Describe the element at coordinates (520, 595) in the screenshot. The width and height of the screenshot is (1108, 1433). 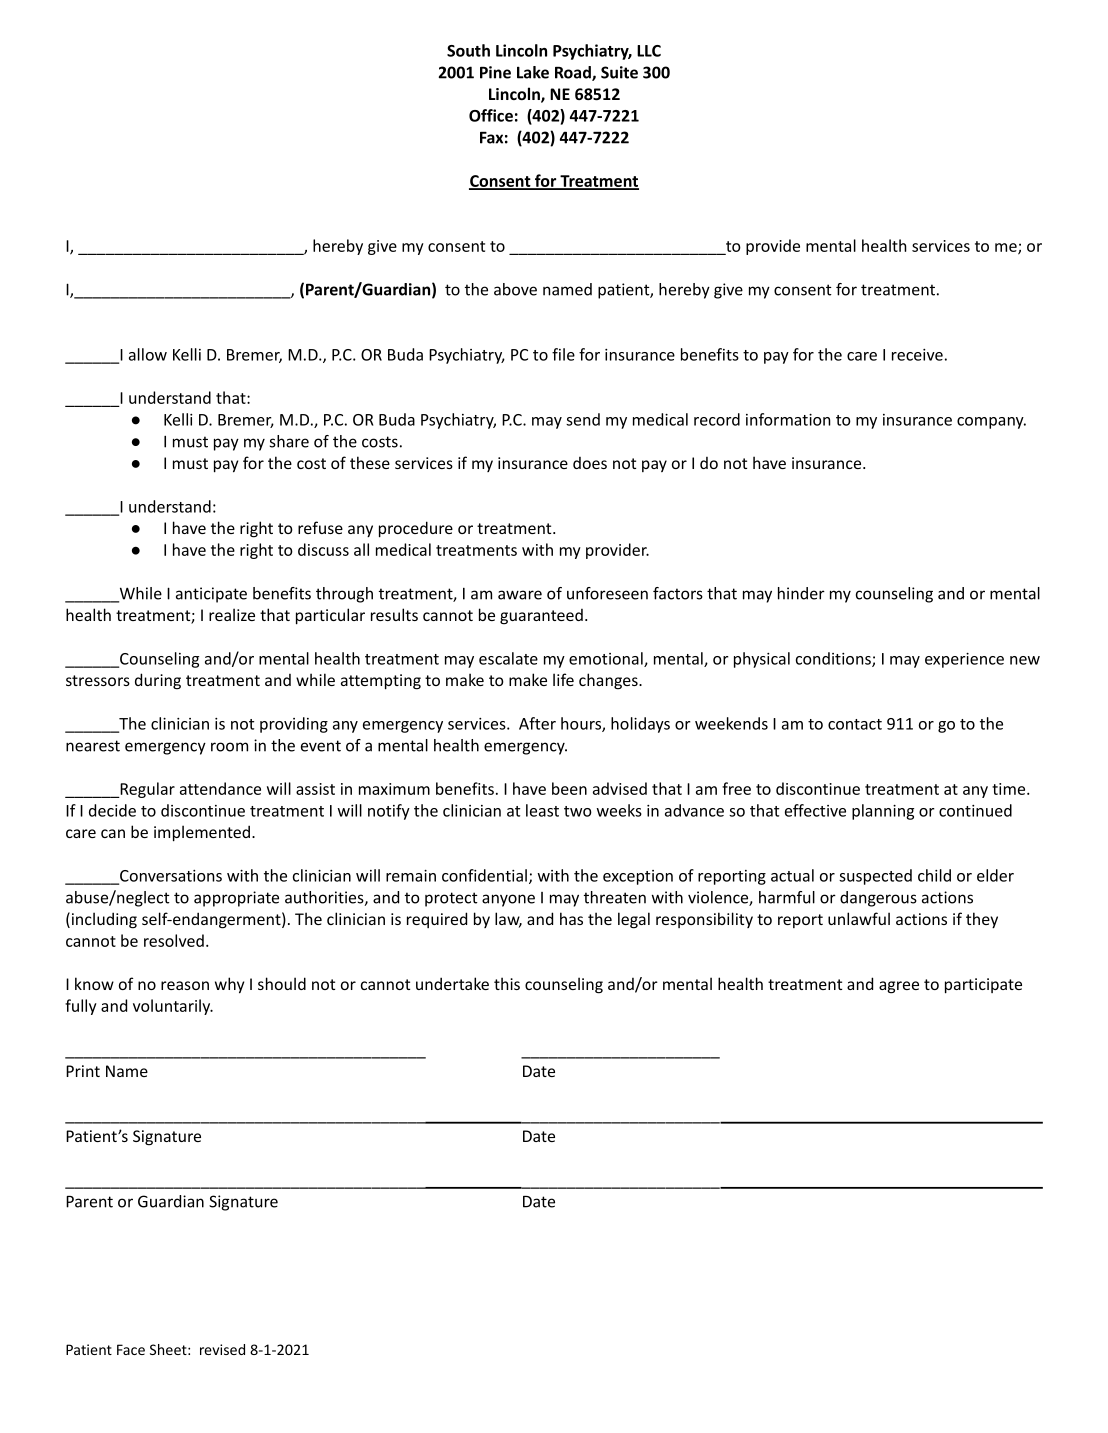
I see `aware` at that location.
